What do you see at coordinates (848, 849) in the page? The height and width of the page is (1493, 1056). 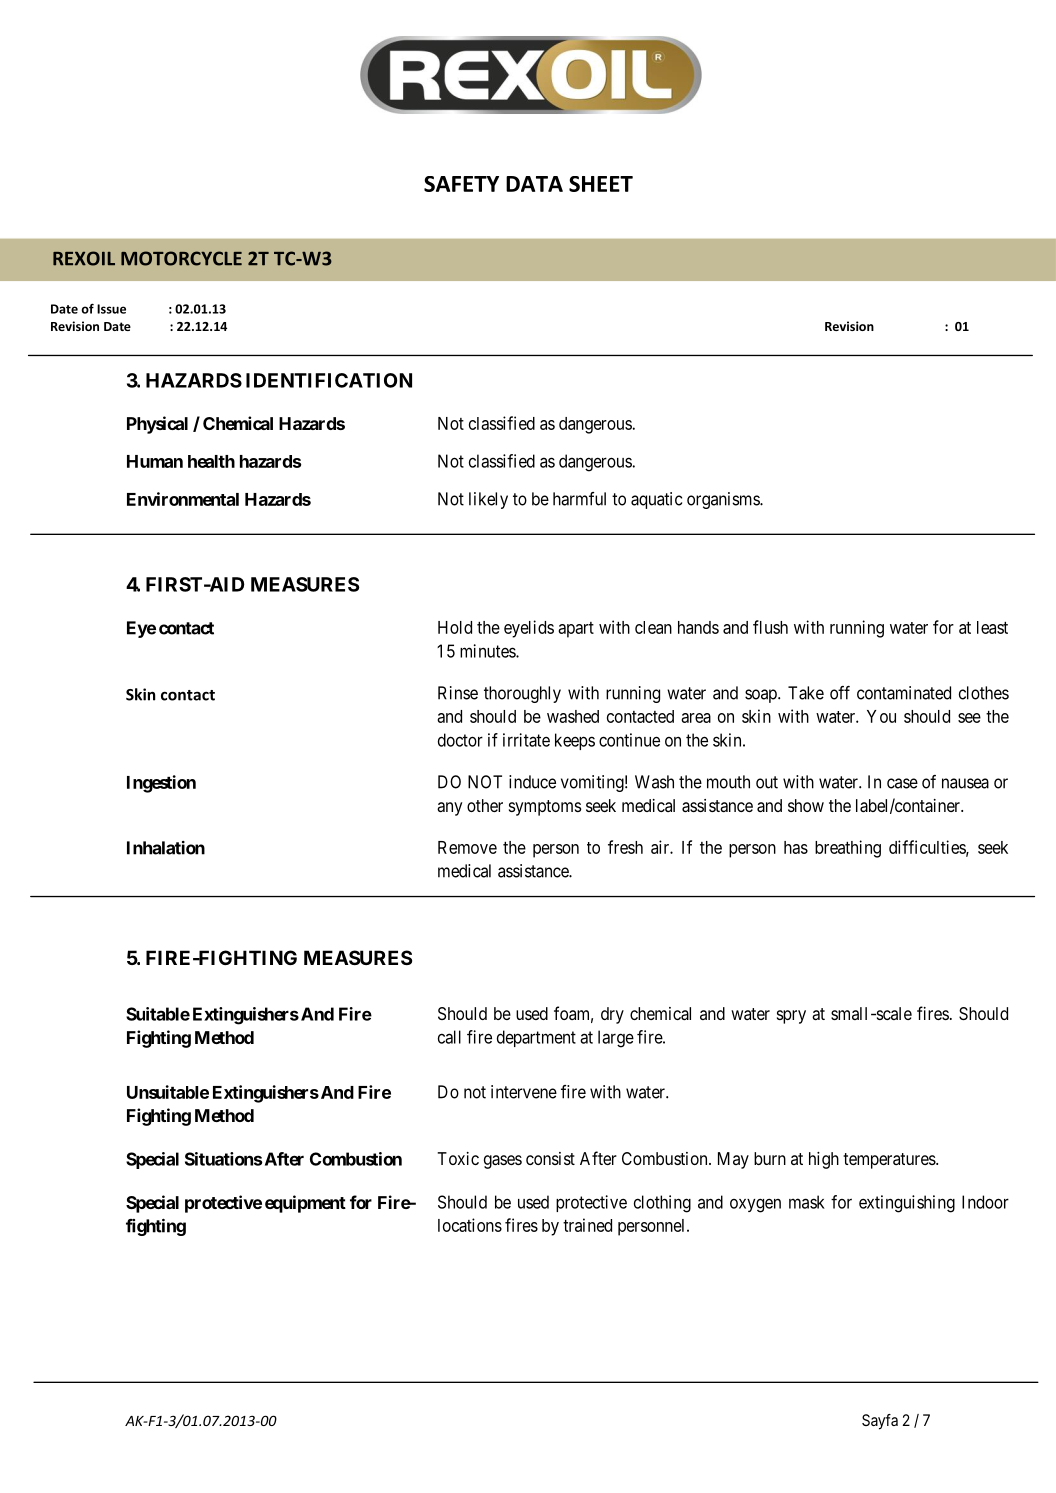 I see `breathing` at bounding box center [848, 849].
